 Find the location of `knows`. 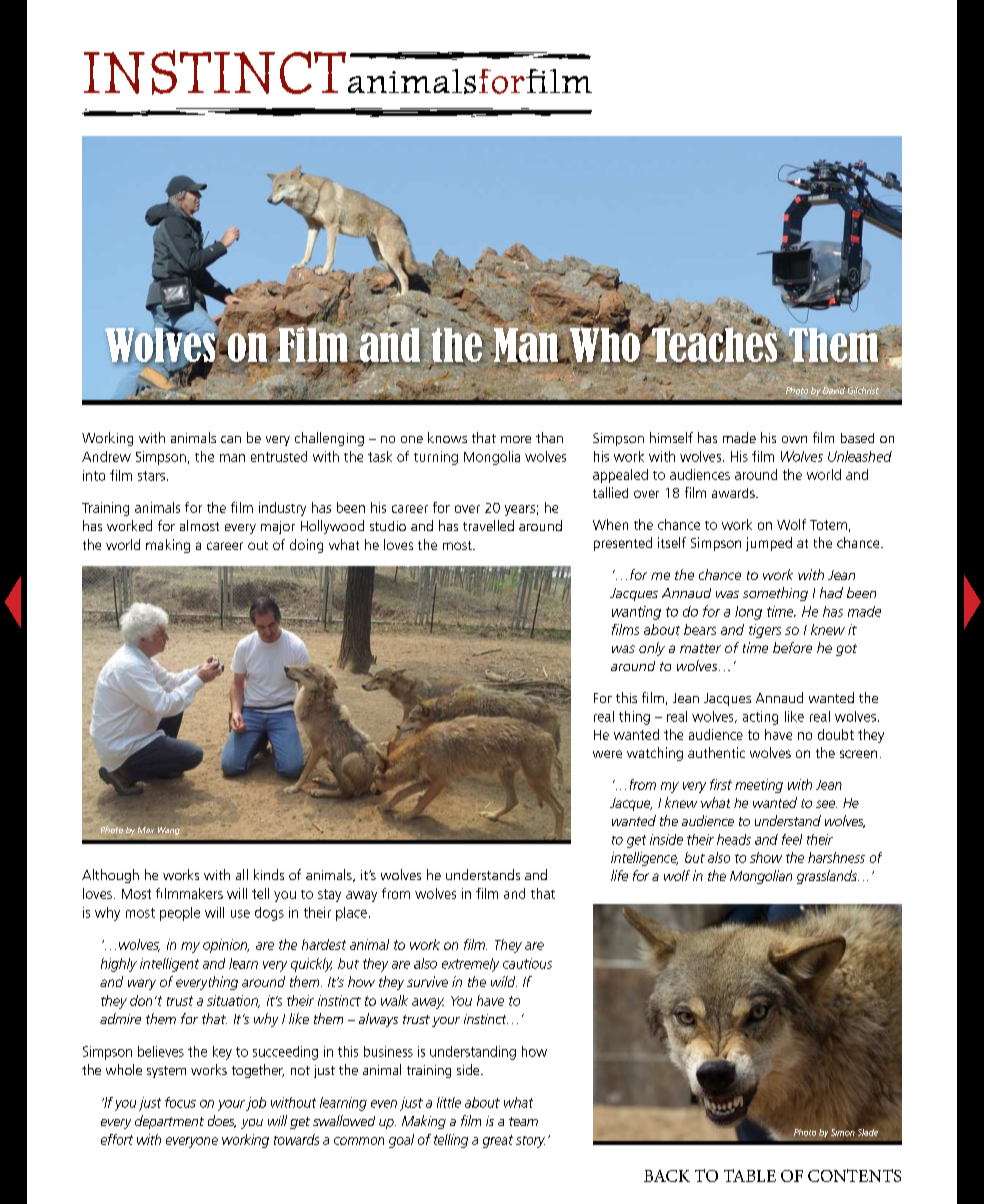

knows is located at coordinates (447, 437).
